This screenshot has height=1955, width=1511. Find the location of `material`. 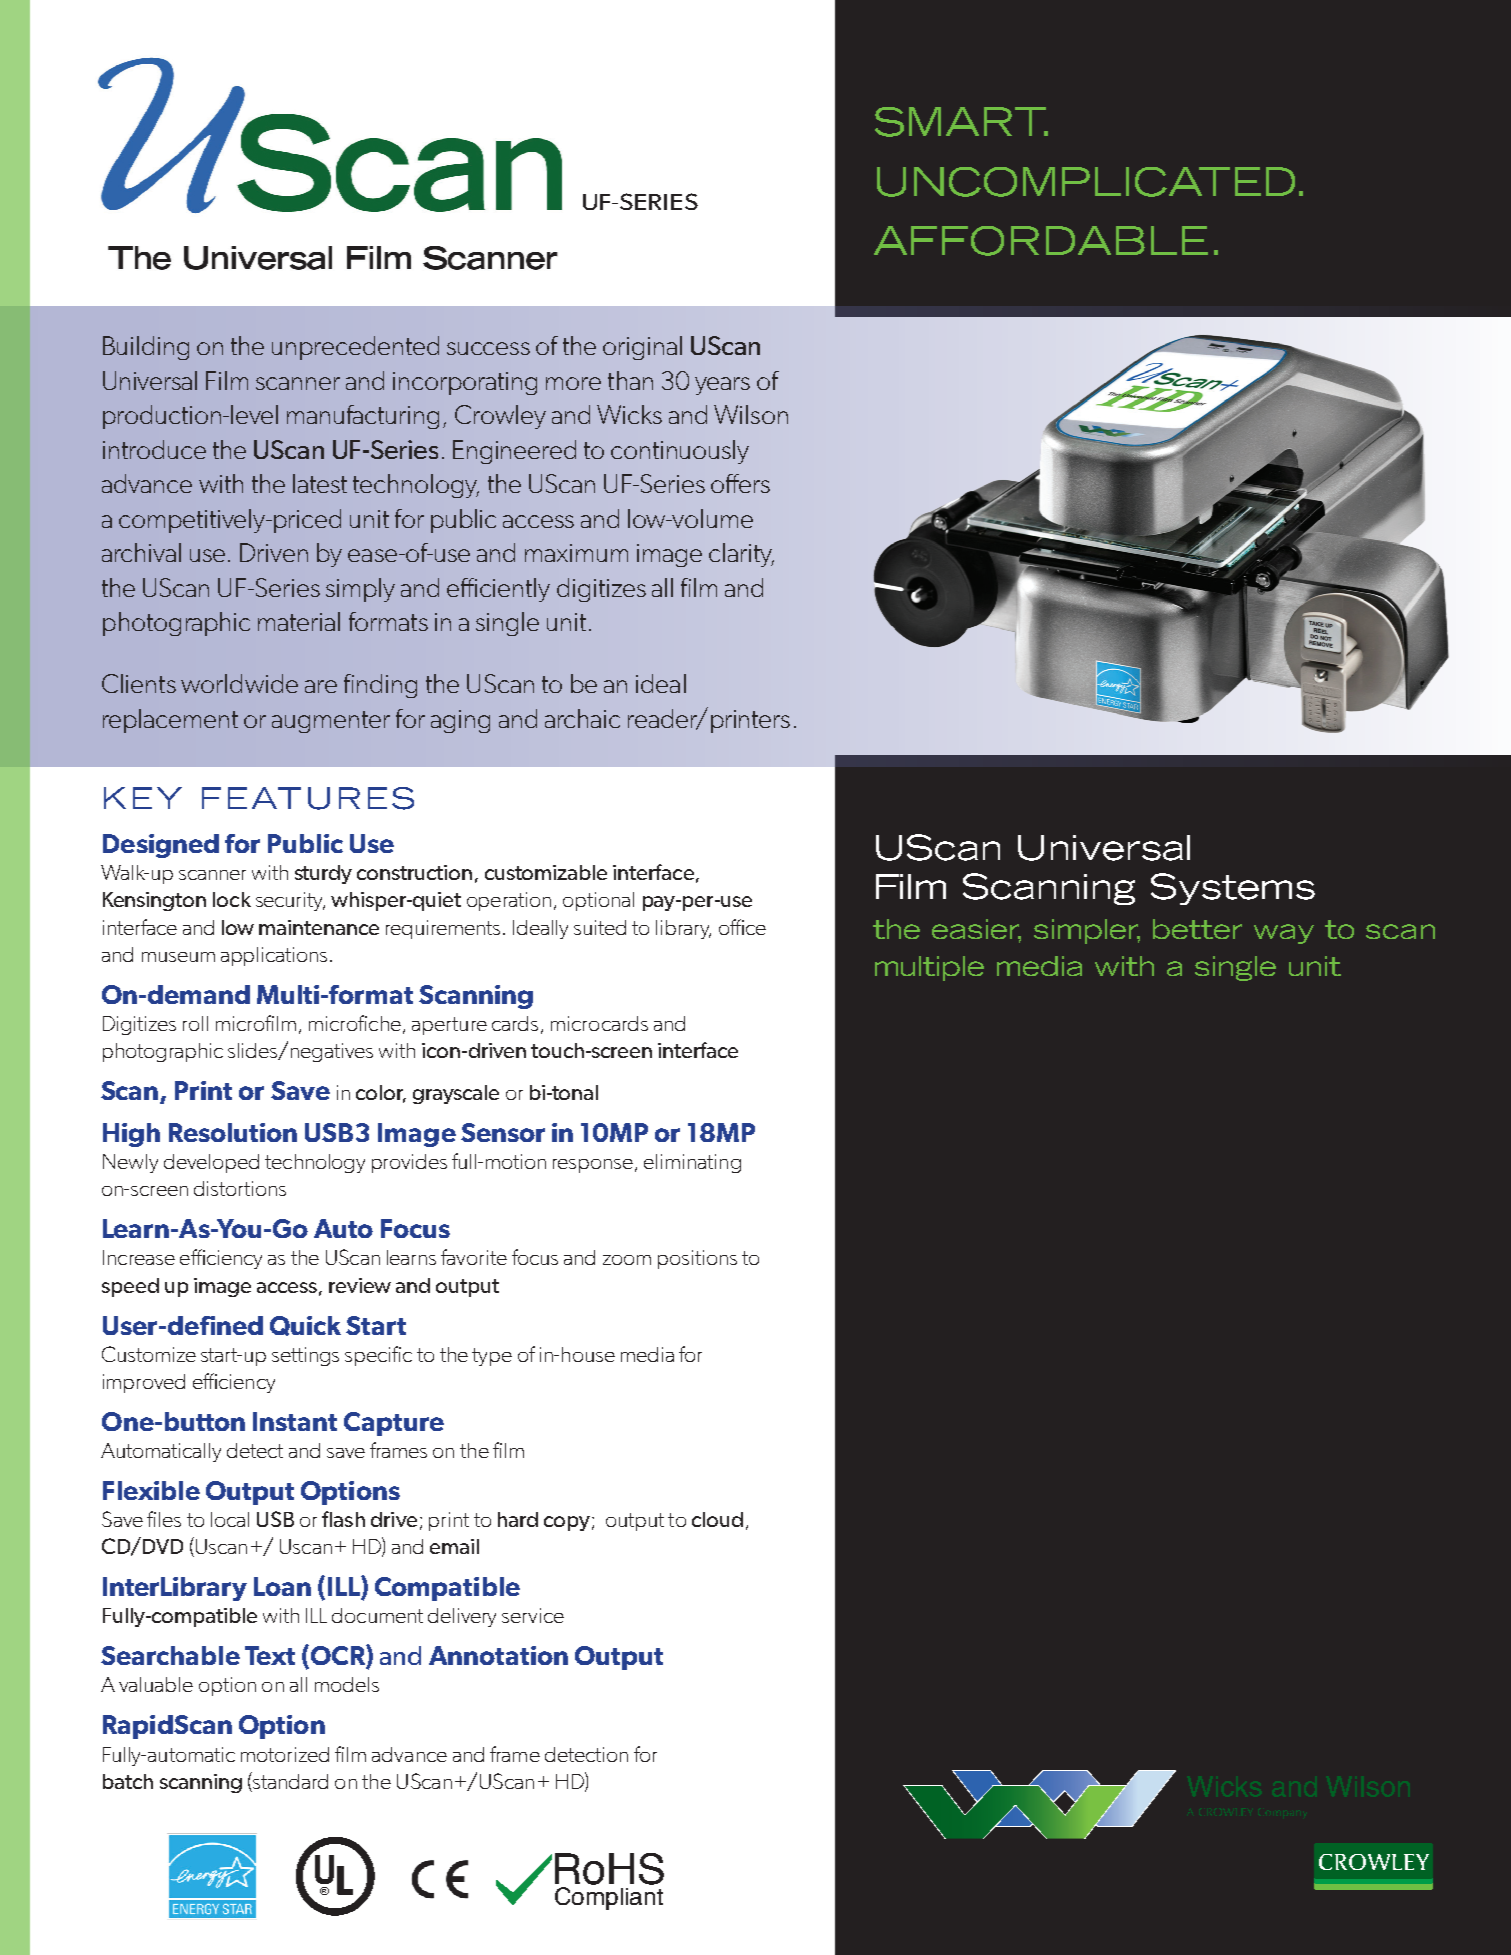

material is located at coordinates (299, 621).
